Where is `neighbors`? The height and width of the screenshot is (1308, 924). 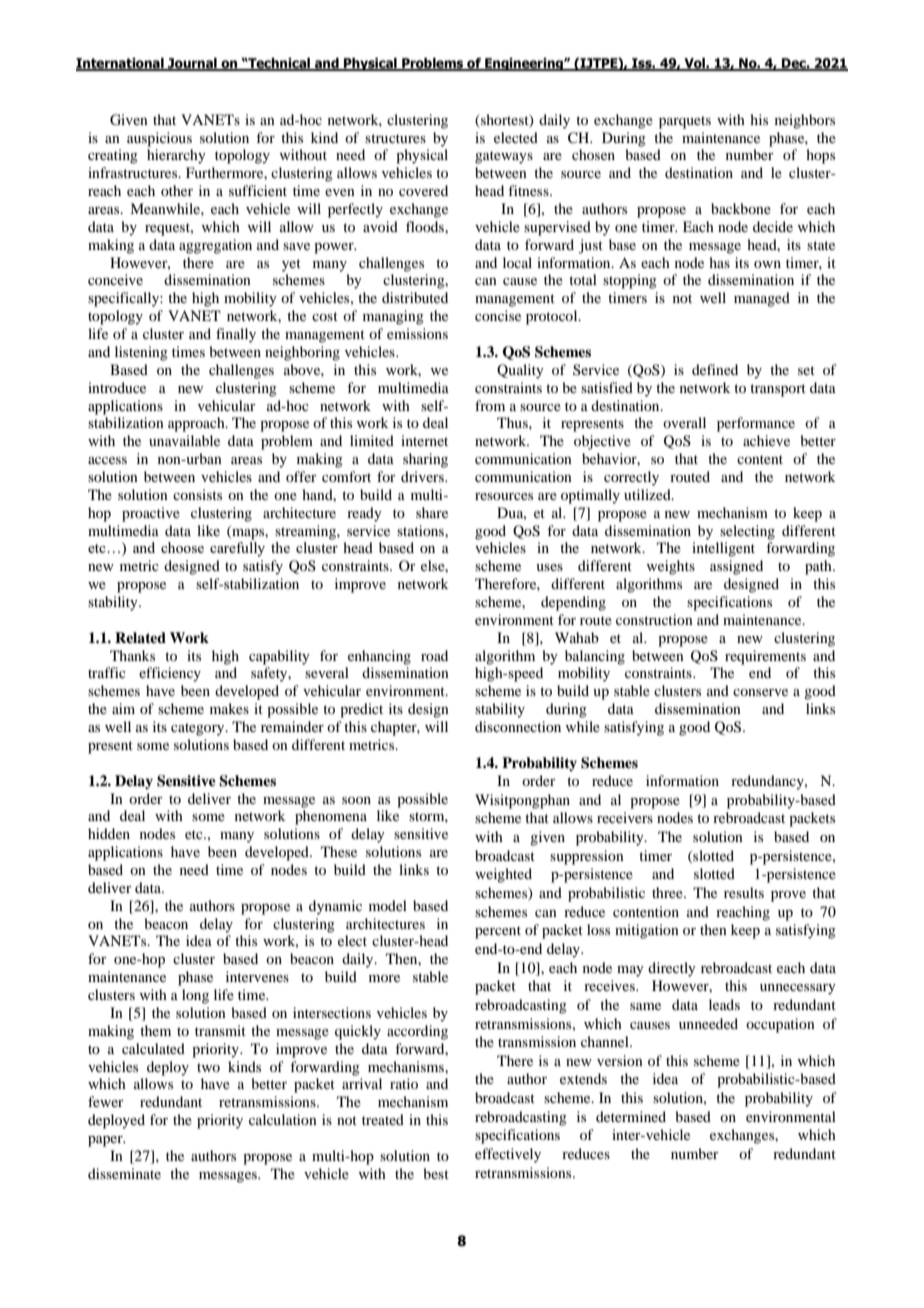
neighbors is located at coordinates (805, 121).
